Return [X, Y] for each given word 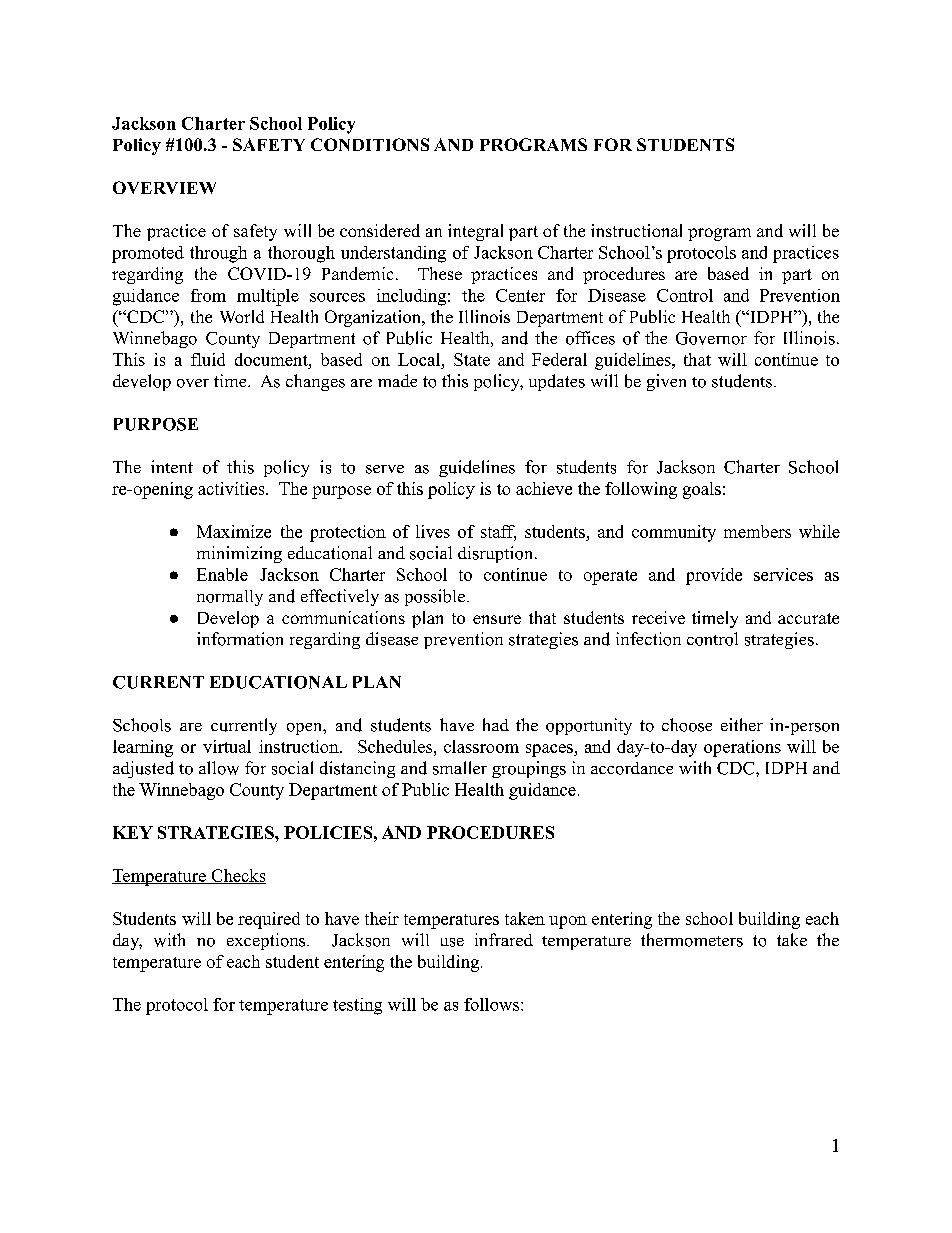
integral [475, 232]
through [218, 254]
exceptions [267, 941]
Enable [222, 574]
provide [714, 576]
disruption [497, 554]
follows [493, 1004]
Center [520, 295]
